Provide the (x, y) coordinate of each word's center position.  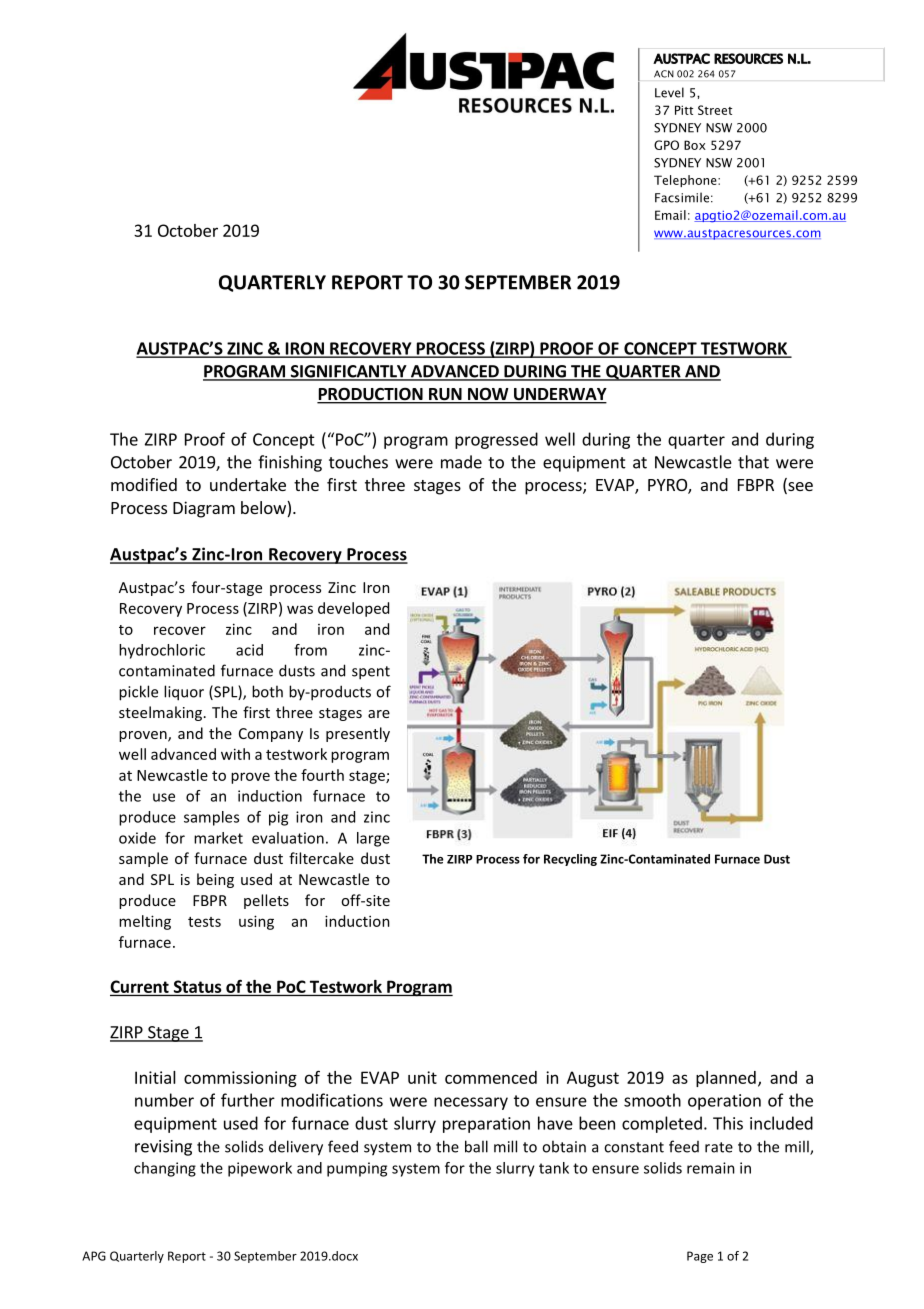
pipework (260, 1169)
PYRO (668, 486)
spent (371, 673)
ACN (664, 74)
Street (715, 110)
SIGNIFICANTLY (348, 372)
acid (249, 650)
